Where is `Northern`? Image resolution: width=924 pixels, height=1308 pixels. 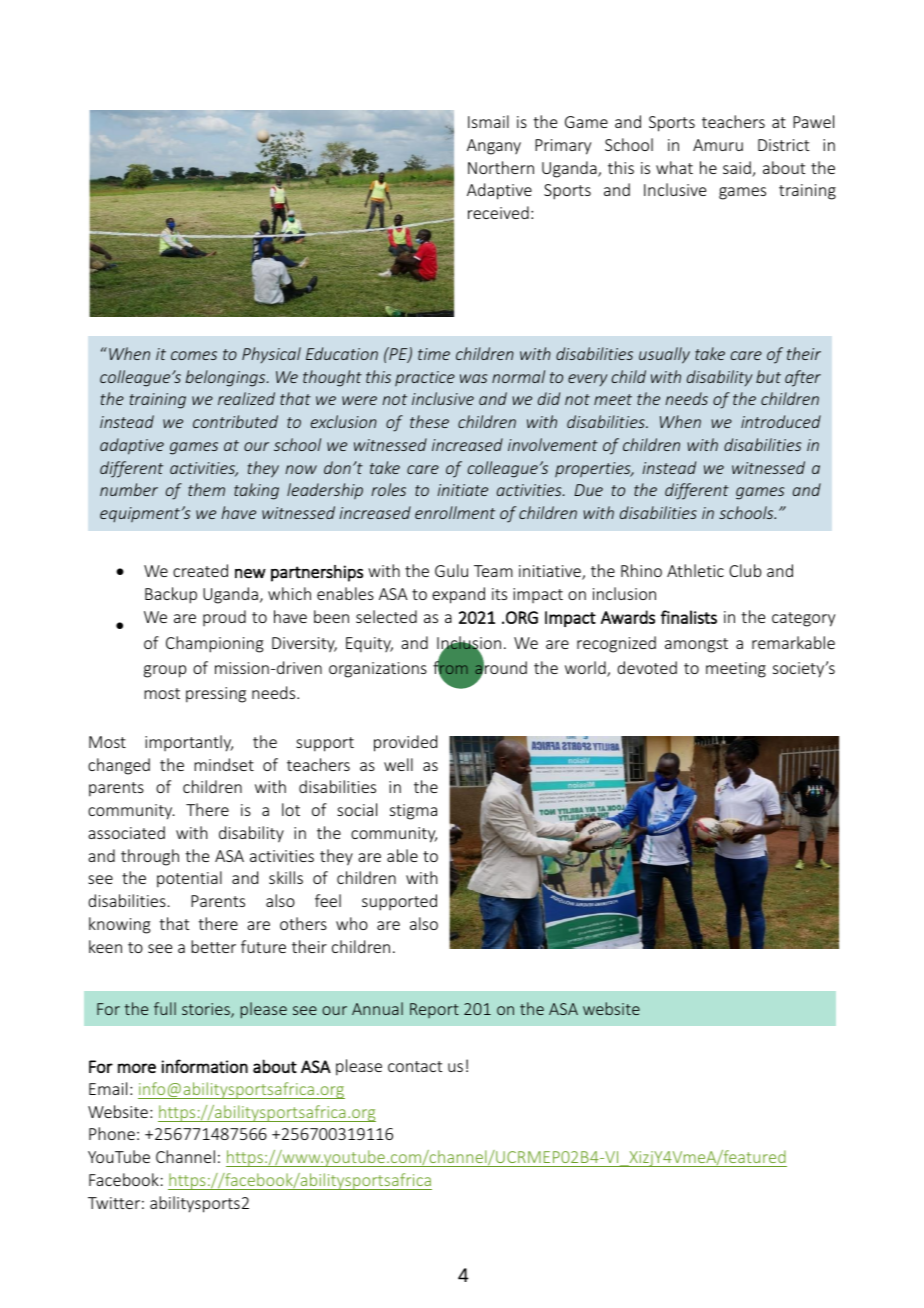 Northern is located at coordinates (501, 167).
